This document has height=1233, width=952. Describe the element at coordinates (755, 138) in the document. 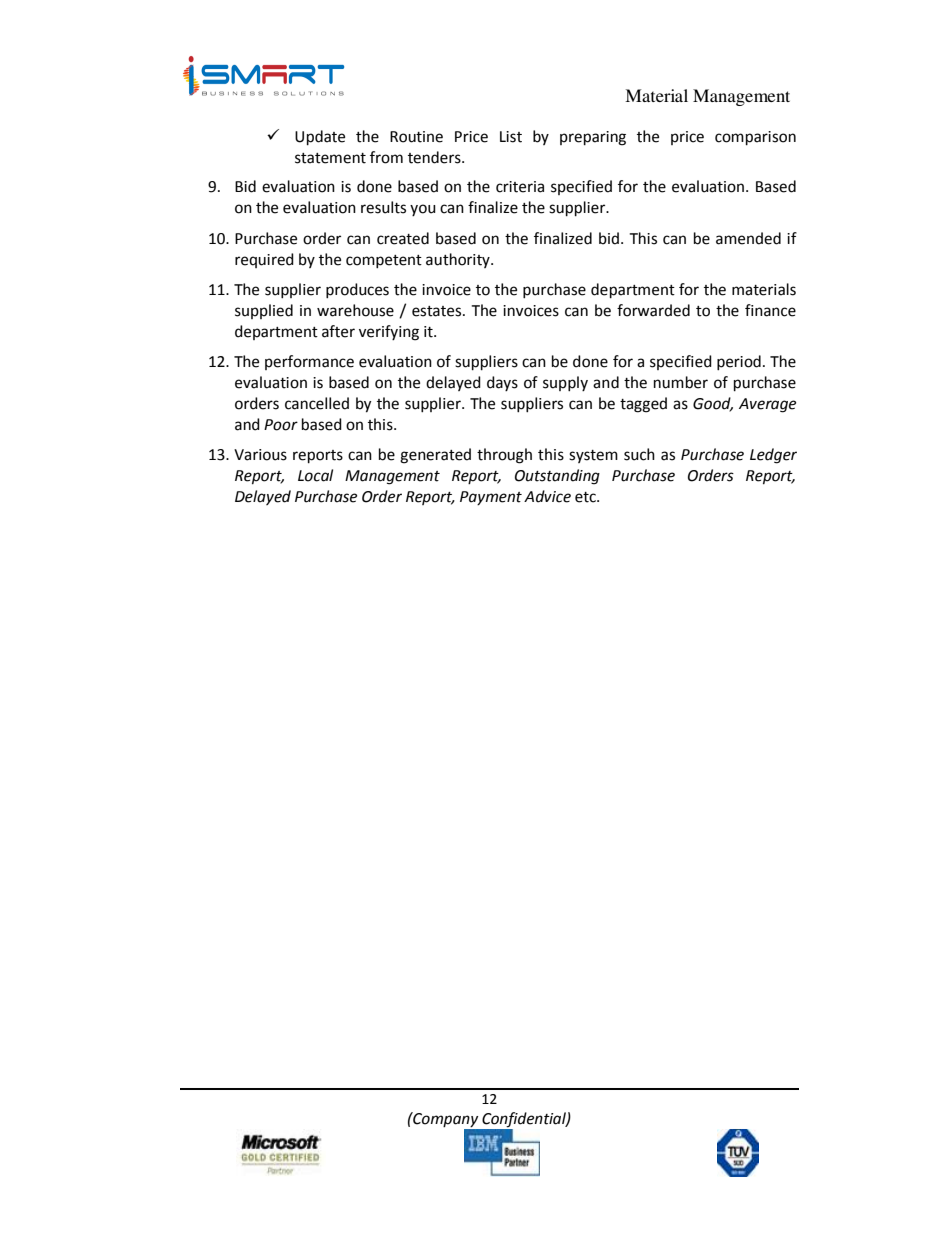

I see `comparison` at that location.
